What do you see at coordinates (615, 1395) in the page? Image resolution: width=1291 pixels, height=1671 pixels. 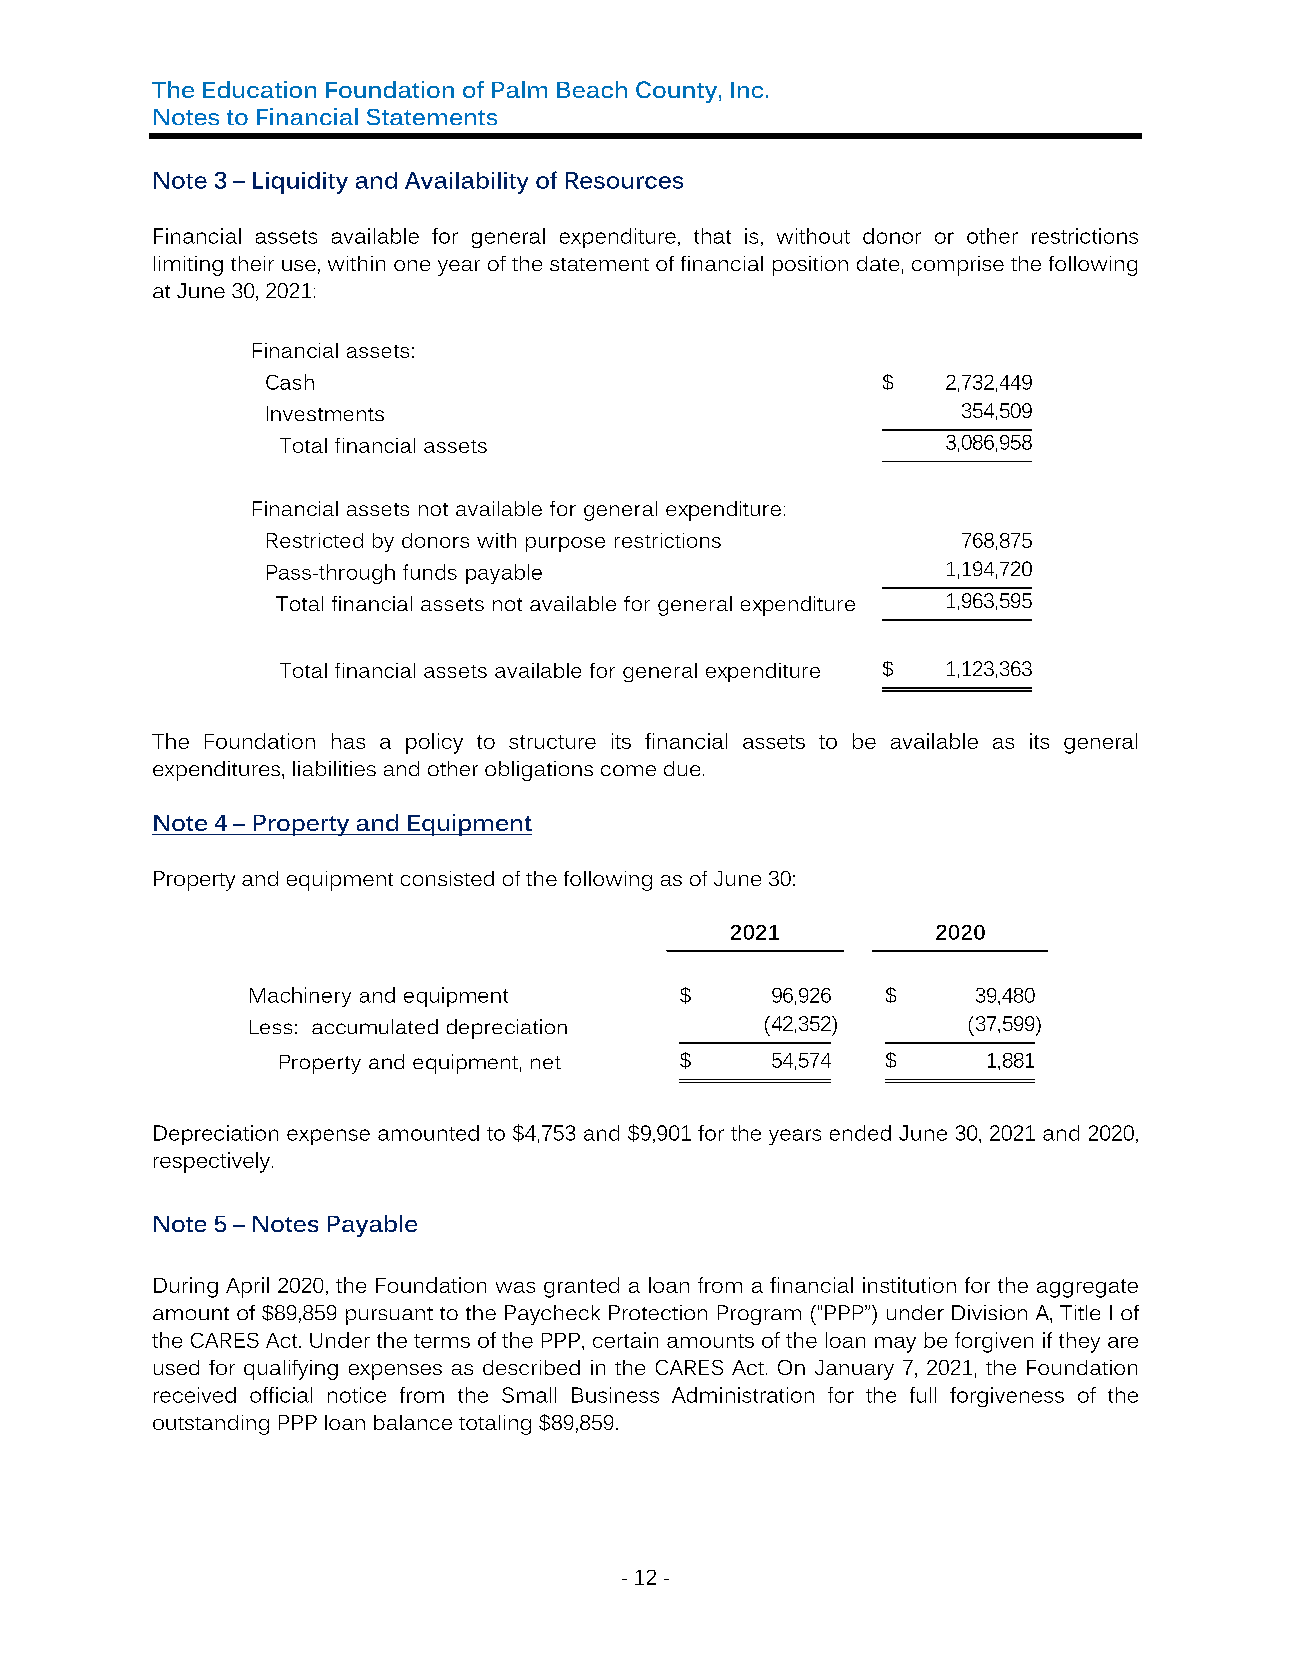 I see `Business` at bounding box center [615, 1395].
